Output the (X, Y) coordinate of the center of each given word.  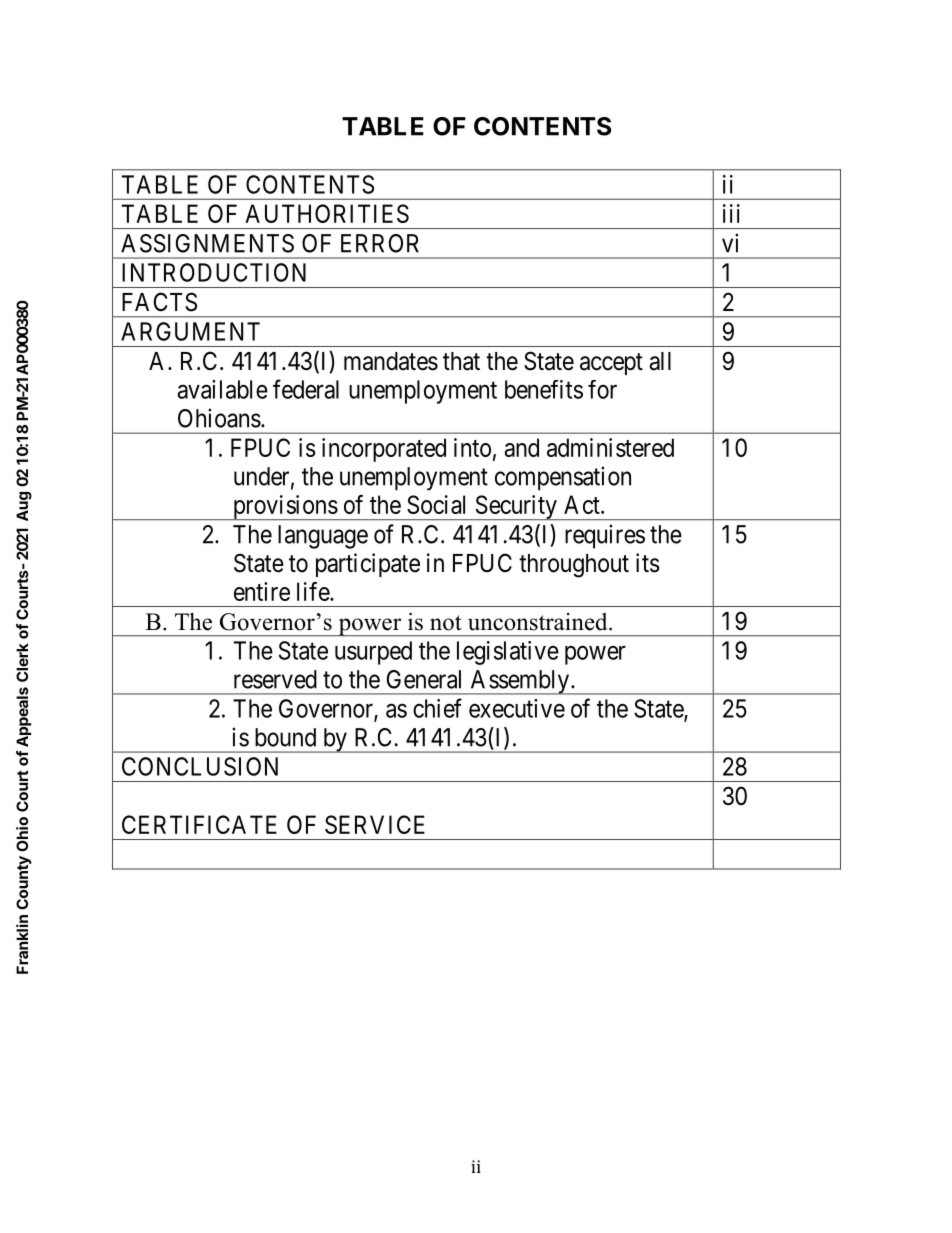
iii (731, 213)
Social (436, 504)
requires (605, 536)
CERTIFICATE (199, 824)
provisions (284, 507)
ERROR (380, 243)
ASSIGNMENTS (207, 243)
